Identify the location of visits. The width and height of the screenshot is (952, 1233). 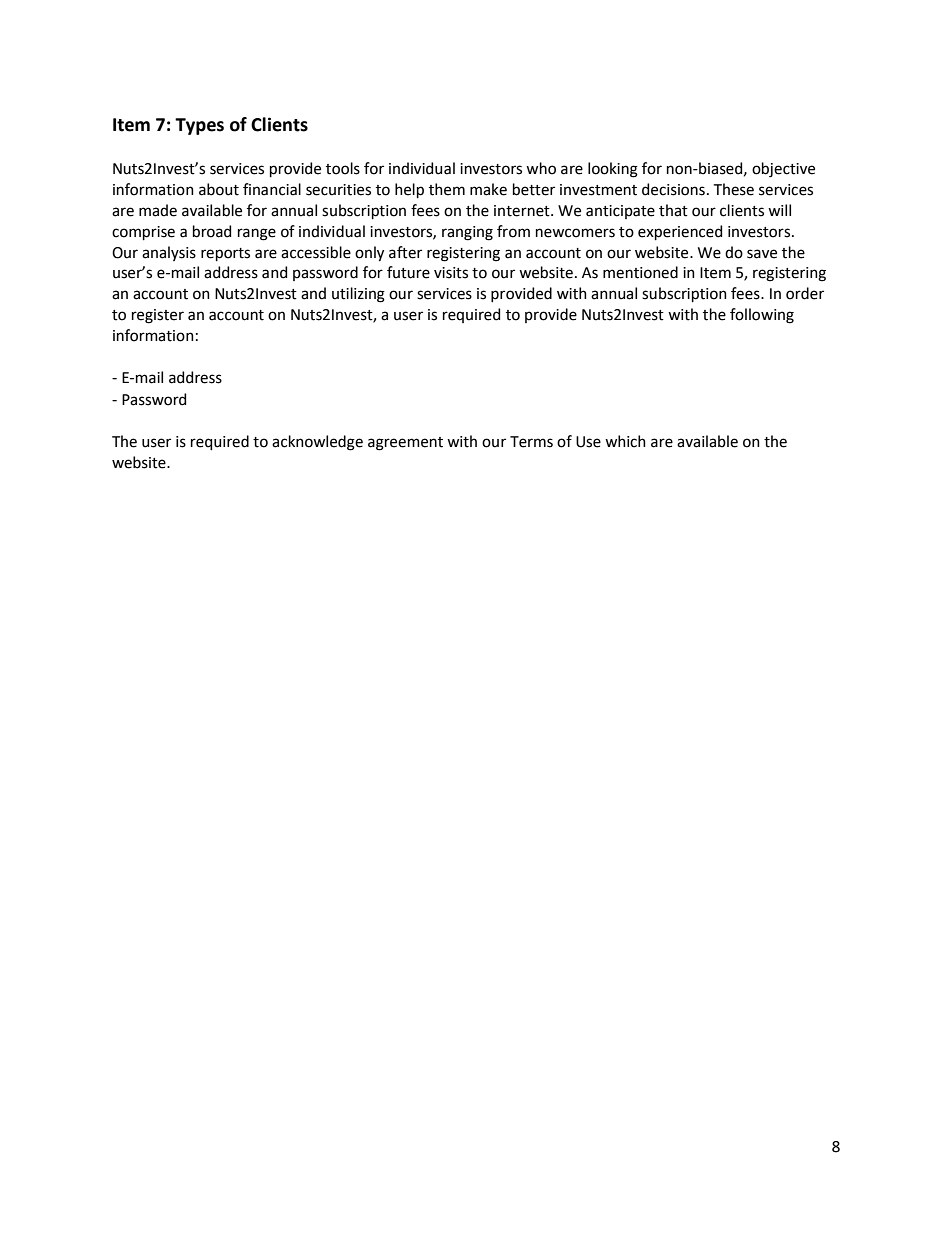
(451, 273).
